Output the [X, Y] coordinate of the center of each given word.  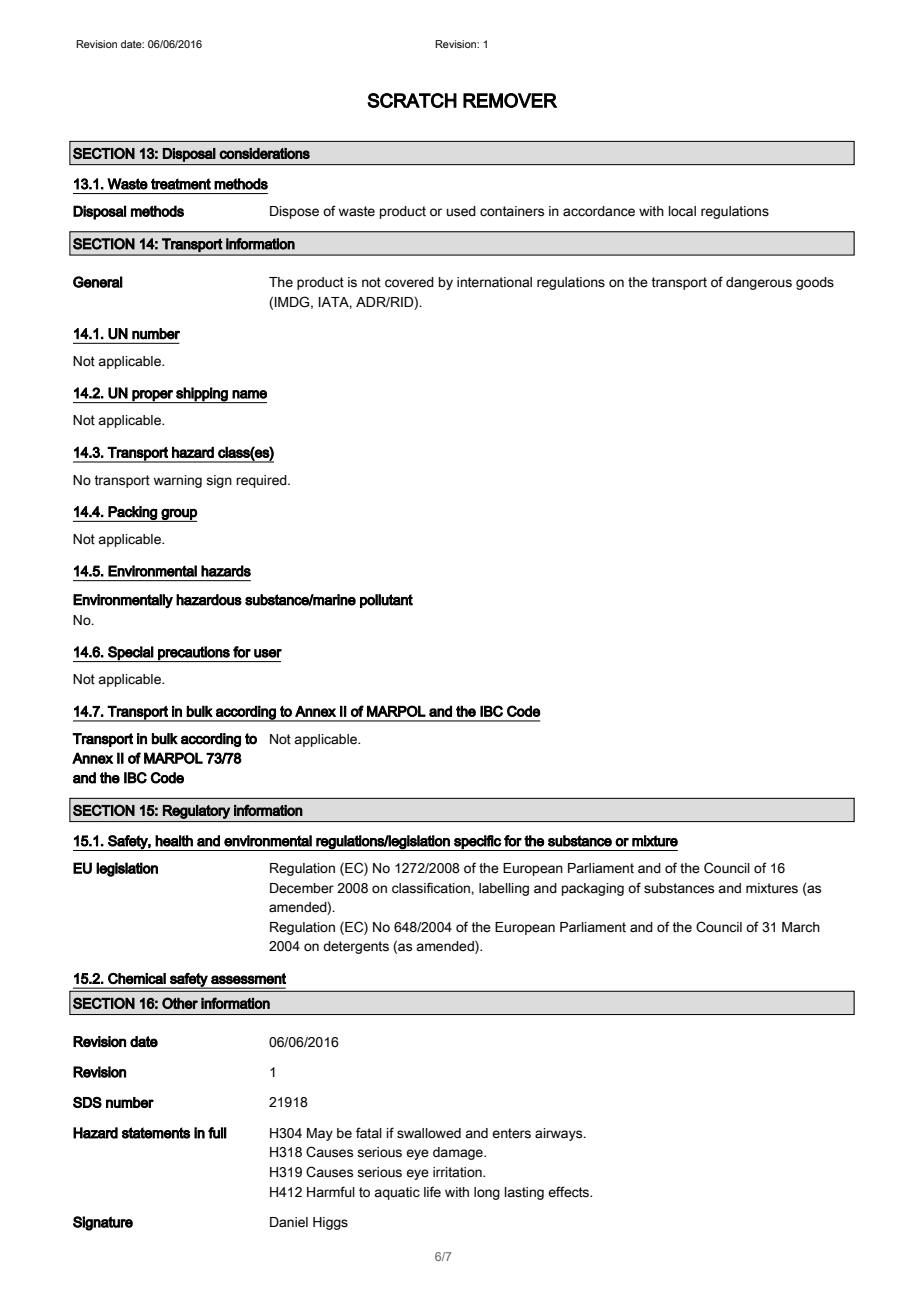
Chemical [137, 978]
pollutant [386, 601]
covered [409, 282]
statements [156, 1133]
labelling [504, 889]
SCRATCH [412, 100]
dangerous [759, 283]
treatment [181, 184]
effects [570, 1192]
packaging [593, 889]
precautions [194, 654]
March [801, 927]
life [432, 1192]
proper [152, 396]
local [682, 211]
